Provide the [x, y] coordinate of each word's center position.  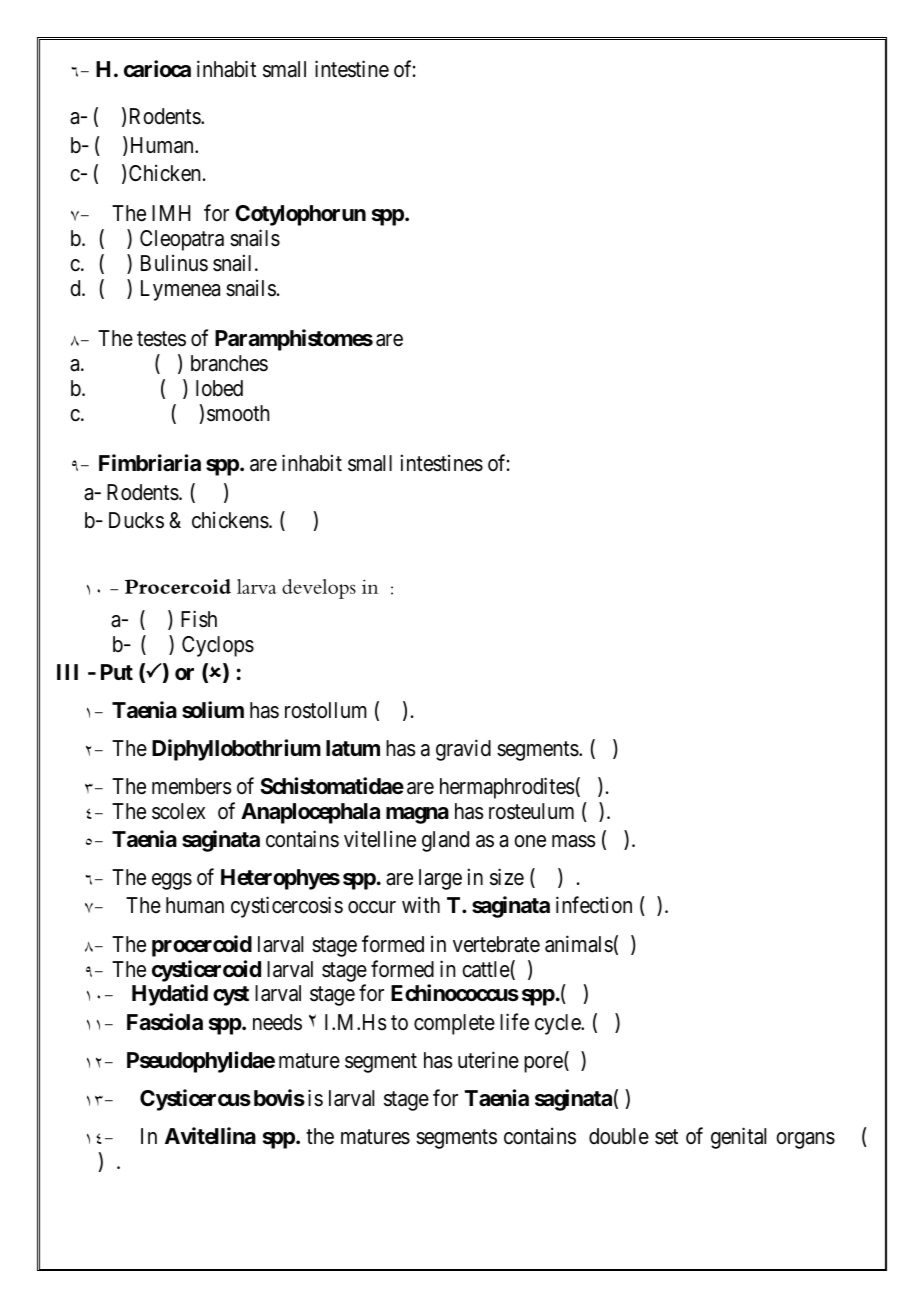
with [421, 905]
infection [594, 905]
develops [319, 589]
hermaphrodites [507, 788]
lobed [219, 388]
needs [277, 1022]
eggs [172, 881]
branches [229, 363]
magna [417, 815]
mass [574, 841]
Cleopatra [182, 240]
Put [117, 672]
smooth [238, 413]
